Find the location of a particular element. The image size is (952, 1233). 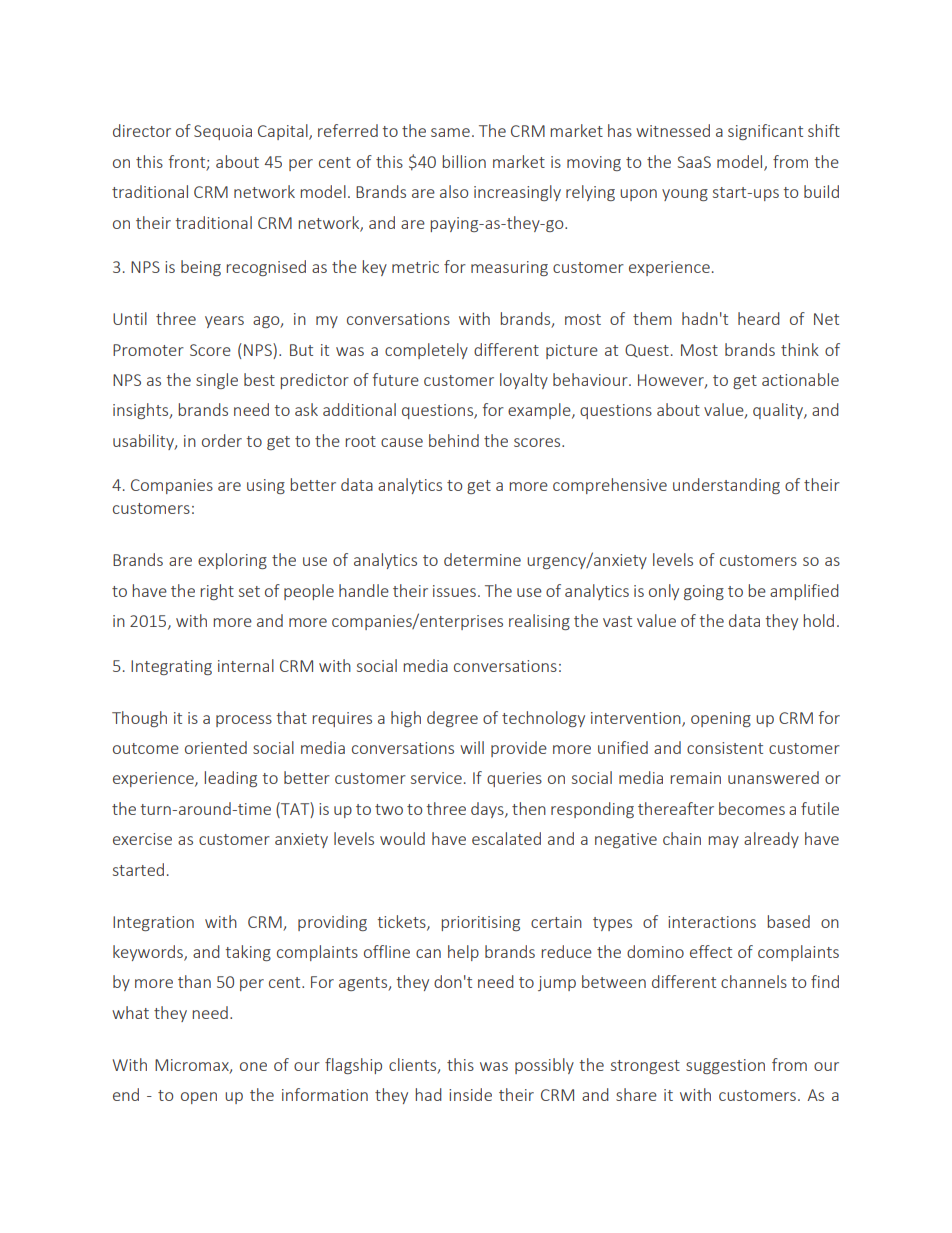

significant is located at coordinates (765, 132).
